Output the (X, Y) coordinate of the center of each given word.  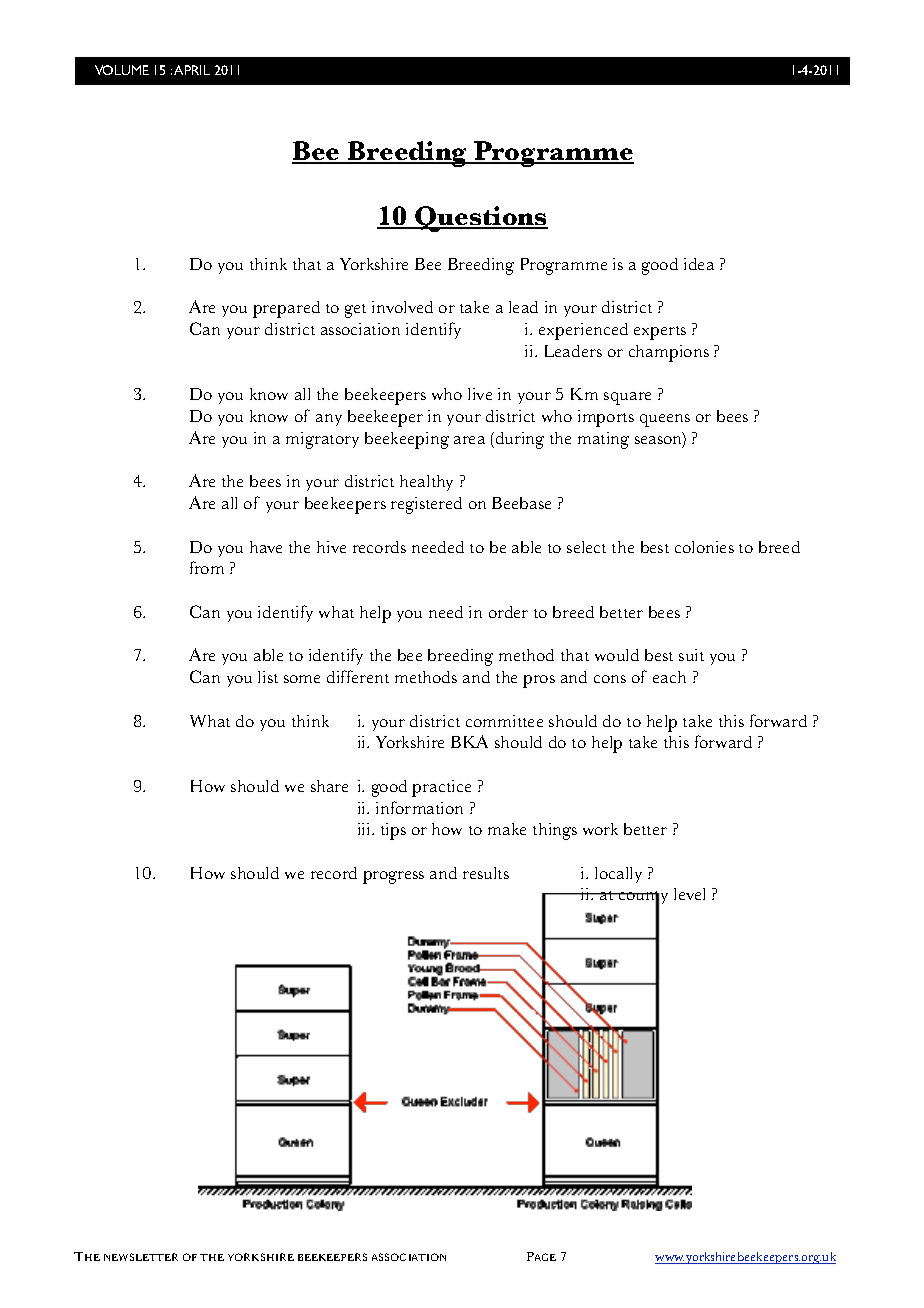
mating (603, 440)
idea (699, 264)
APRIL (192, 70)
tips (393, 831)
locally (618, 875)
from (207, 567)
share (329, 786)
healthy (426, 483)
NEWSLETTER (141, 1257)
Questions (480, 219)
